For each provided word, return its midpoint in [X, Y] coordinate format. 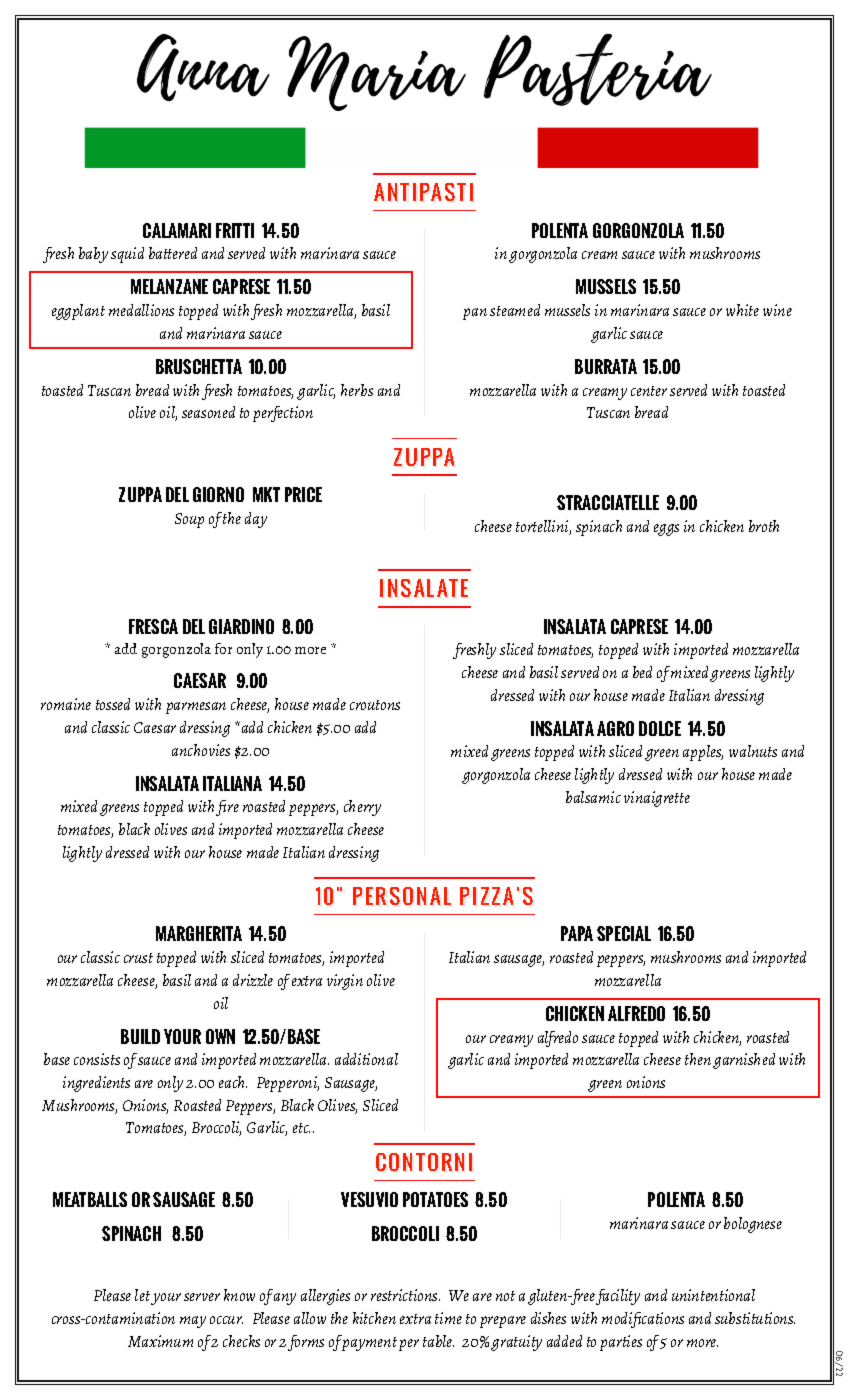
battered [173, 253]
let [142, 1295]
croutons [375, 705]
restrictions [405, 1295]
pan [475, 314]
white [742, 310]
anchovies [201, 750]
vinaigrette [657, 799]
